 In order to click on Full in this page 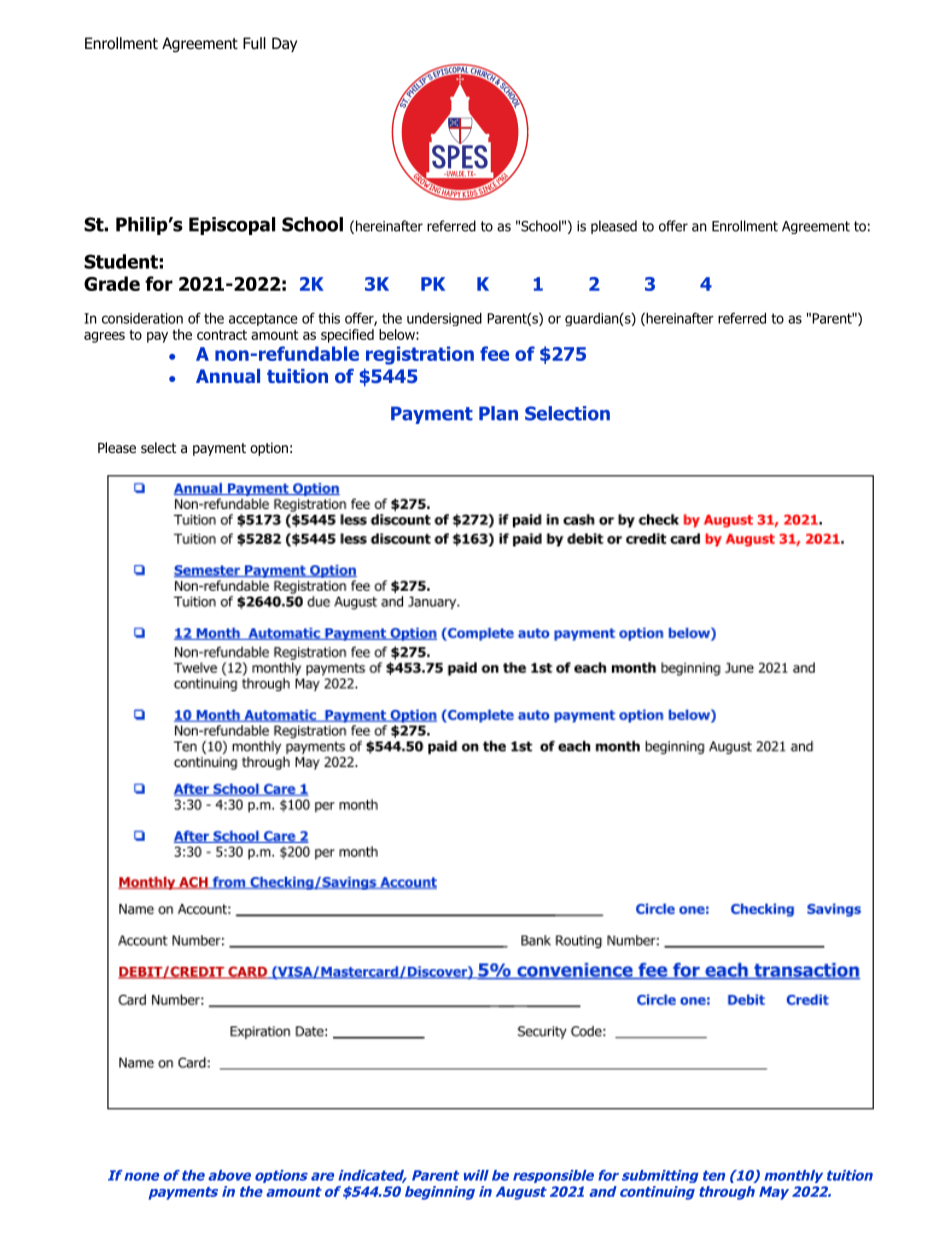, I will do `click(254, 43)`.
